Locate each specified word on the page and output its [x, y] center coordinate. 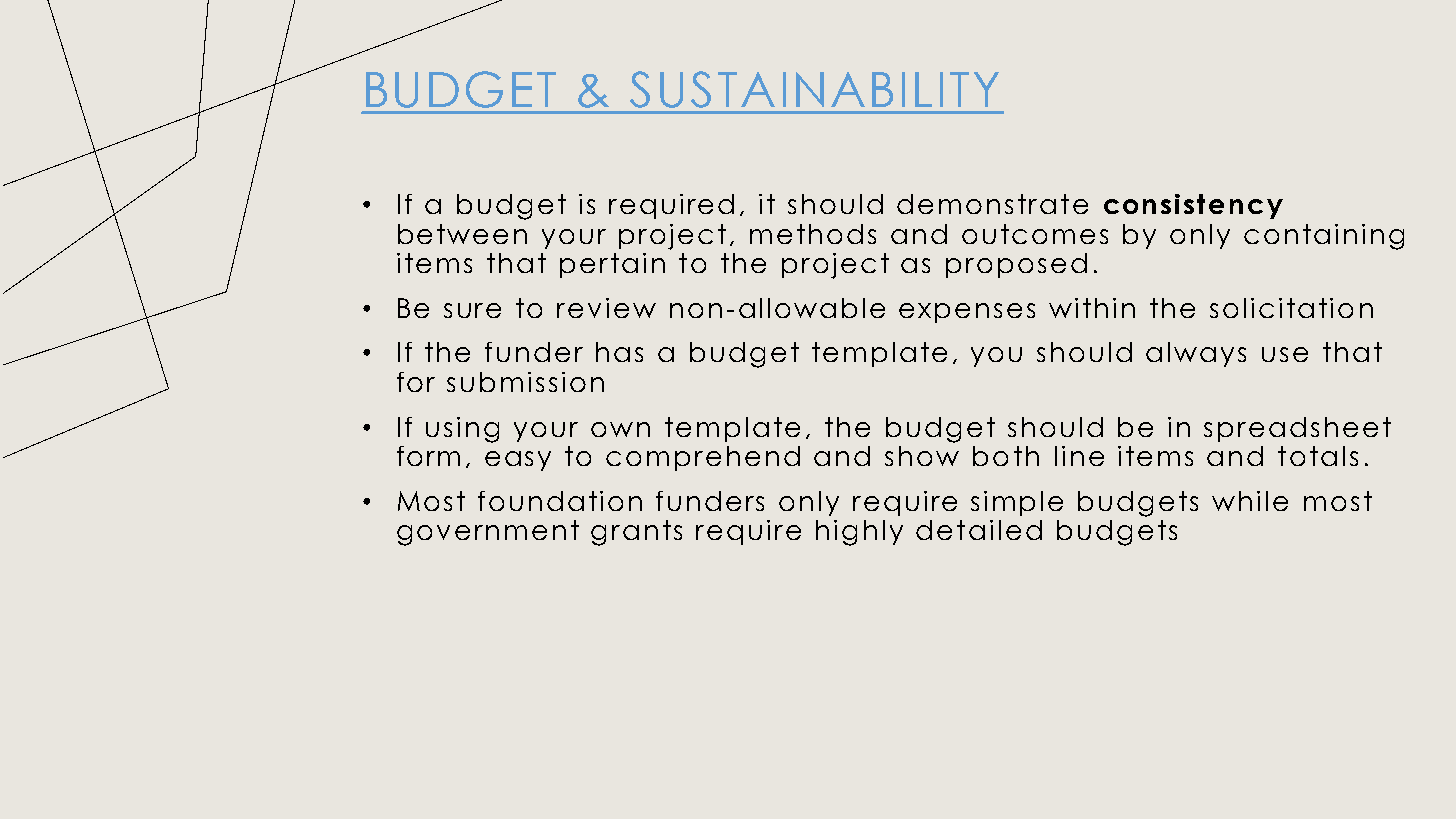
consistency [1193, 206]
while [1250, 501]
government [488, 533]
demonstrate [992, 204]
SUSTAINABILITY [814, 89]
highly [859, 533]
